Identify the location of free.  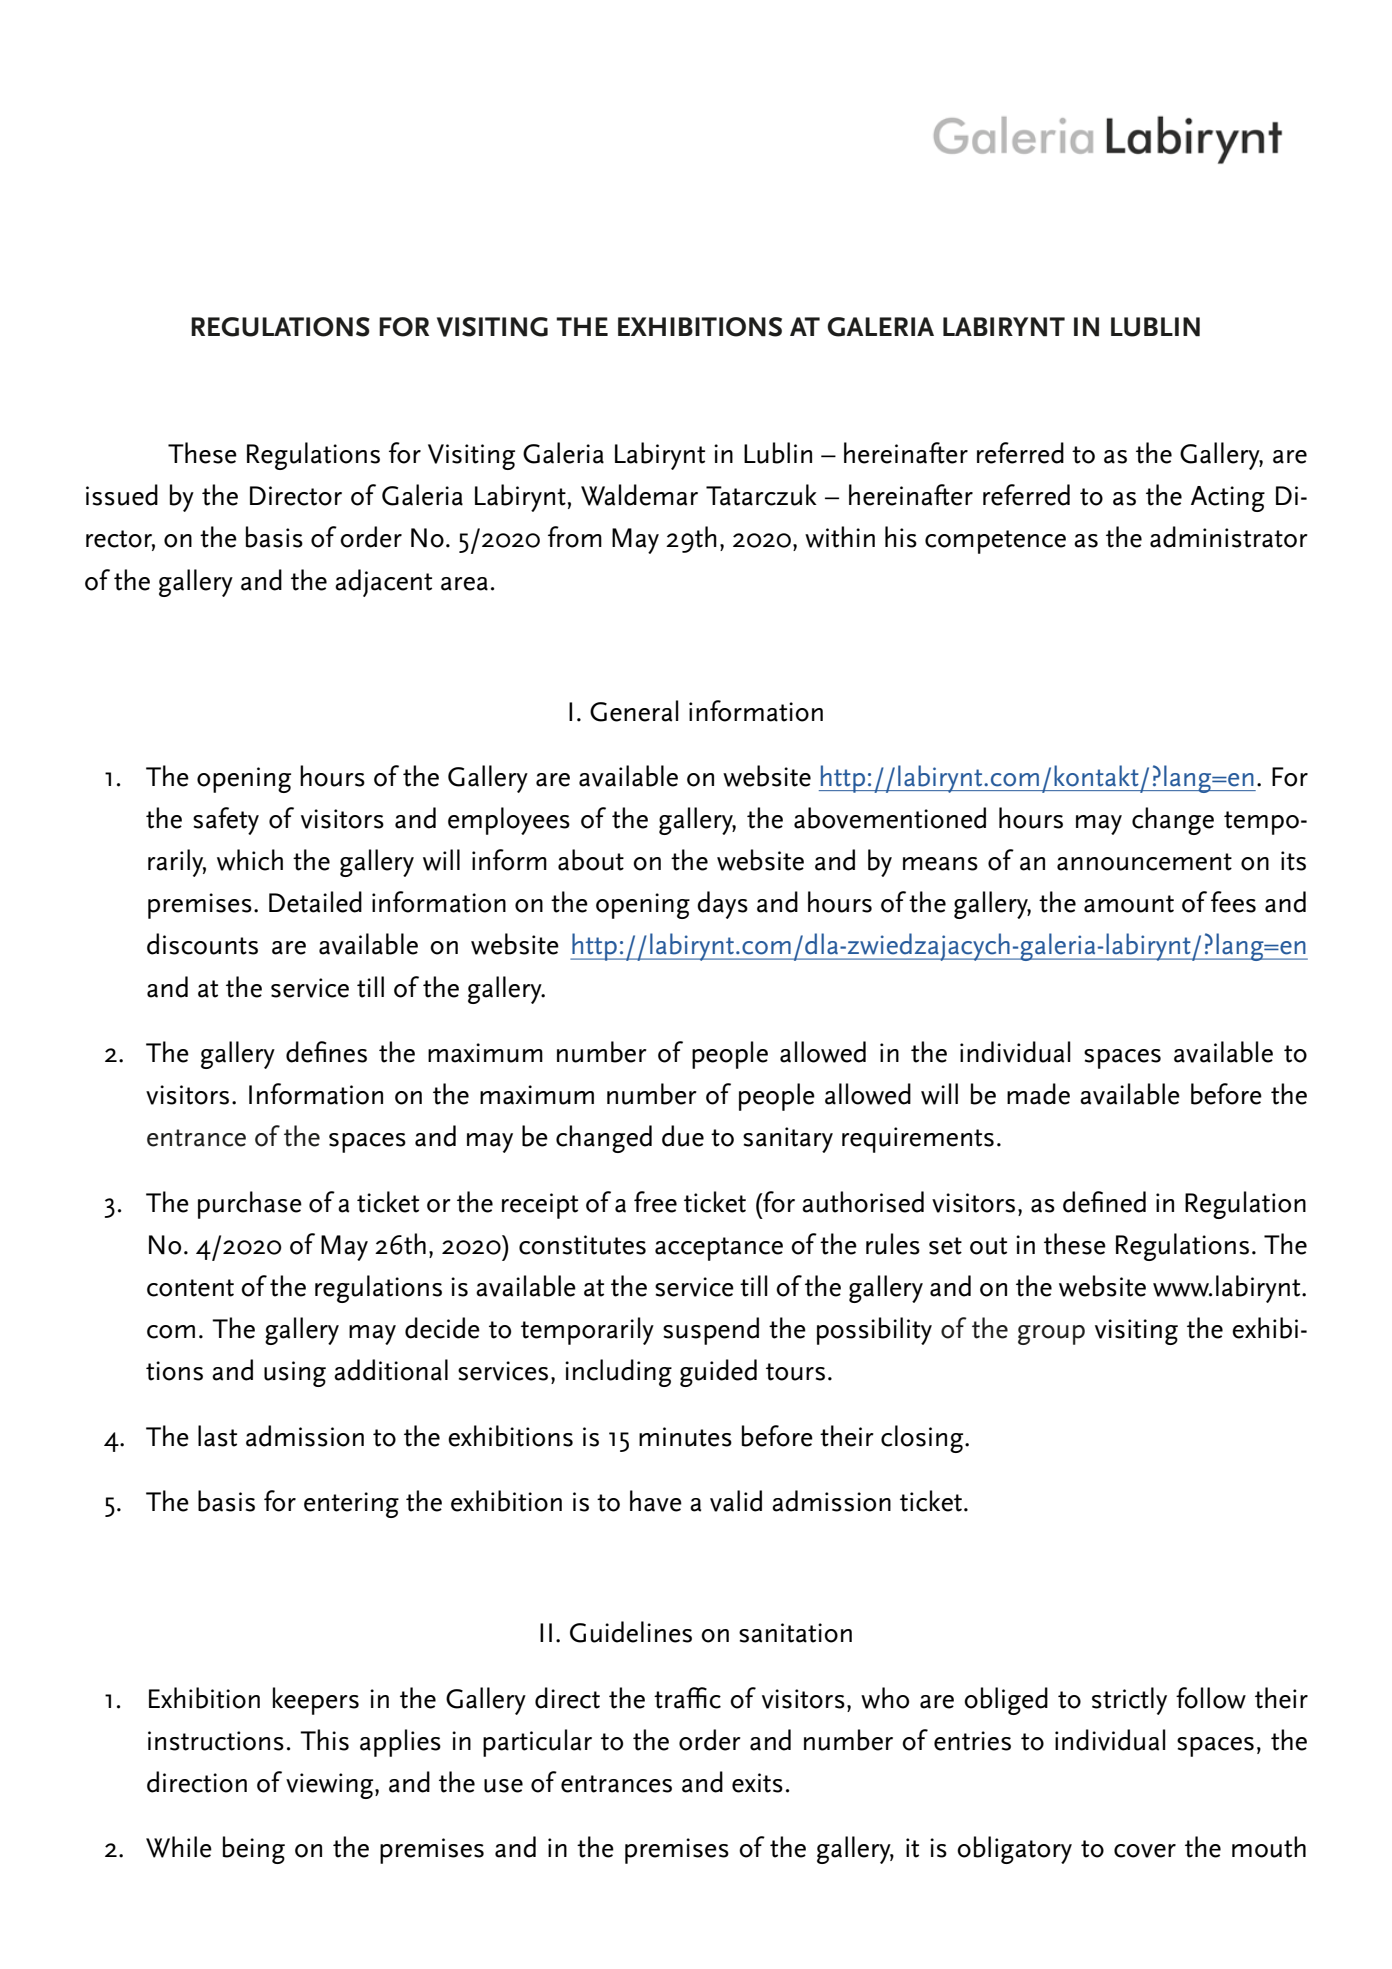
(655, 1202).
